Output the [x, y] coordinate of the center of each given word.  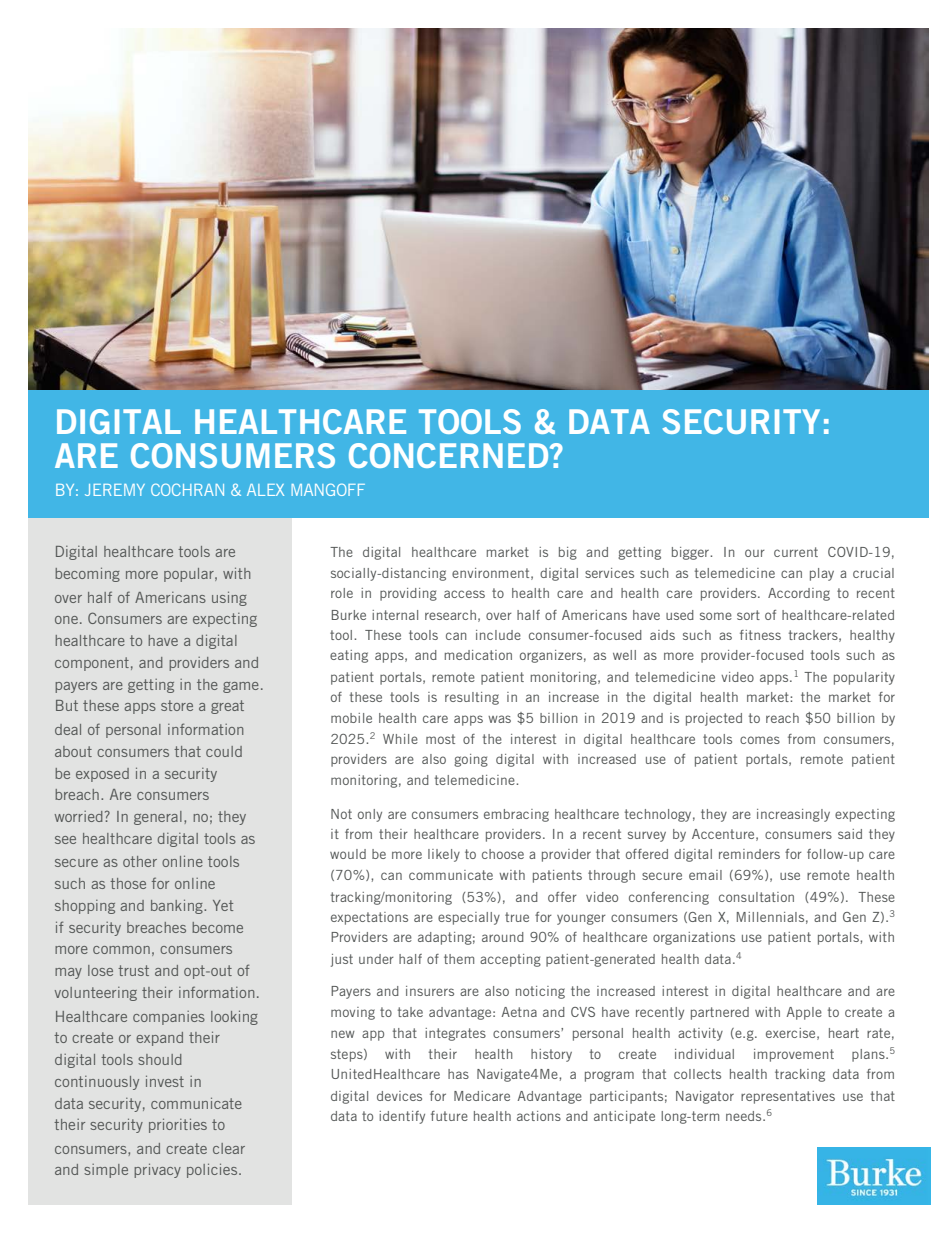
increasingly [793, 815]
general [158, 818]
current [796, 552]
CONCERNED [450, 455]
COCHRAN [187, 489]
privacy [157, 1170]
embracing [516, 815]
